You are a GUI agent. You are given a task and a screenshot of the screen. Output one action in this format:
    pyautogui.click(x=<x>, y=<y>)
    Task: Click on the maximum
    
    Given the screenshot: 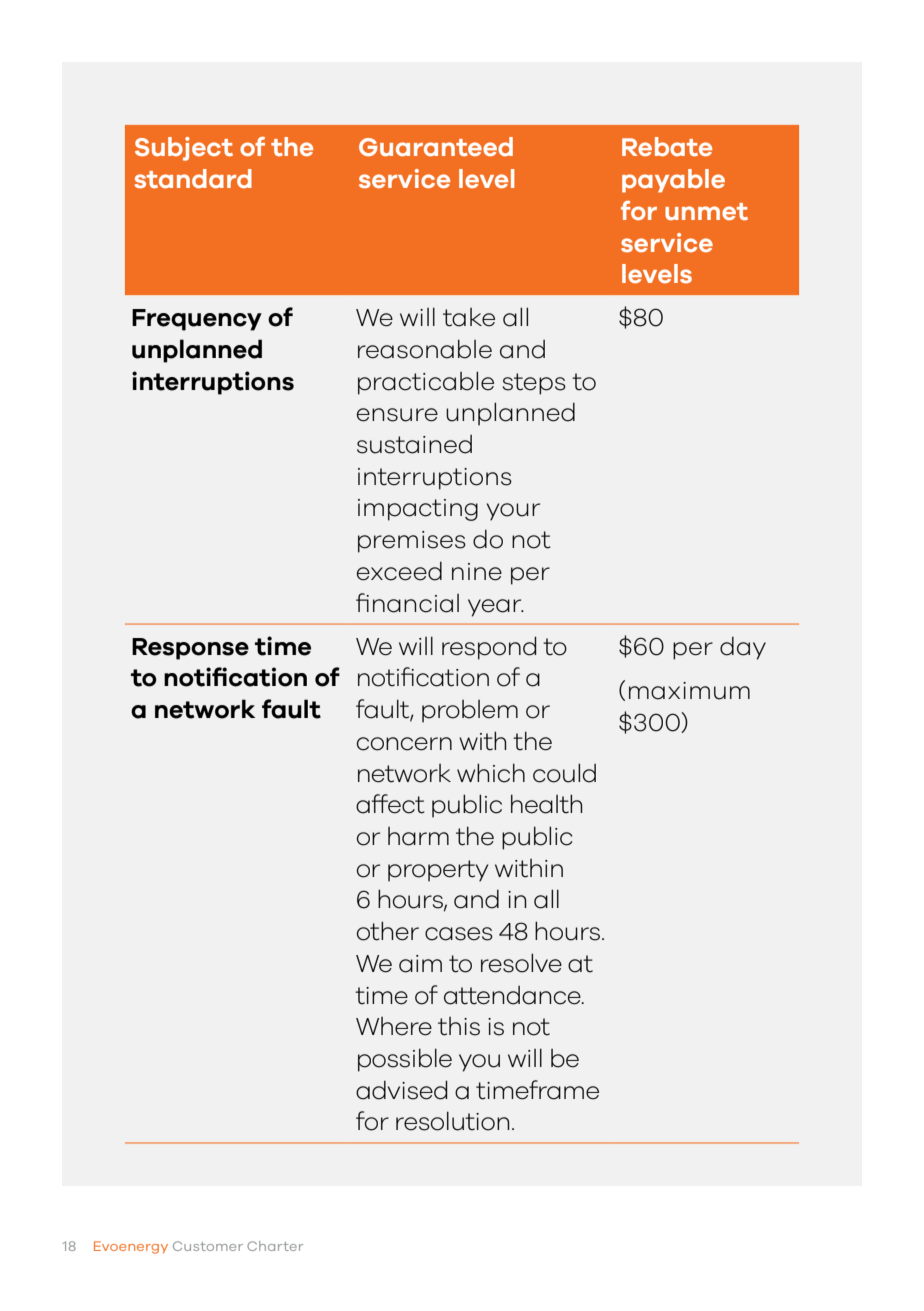 What is the action you would take?
    pyautogui.click(x=689, y=691)
